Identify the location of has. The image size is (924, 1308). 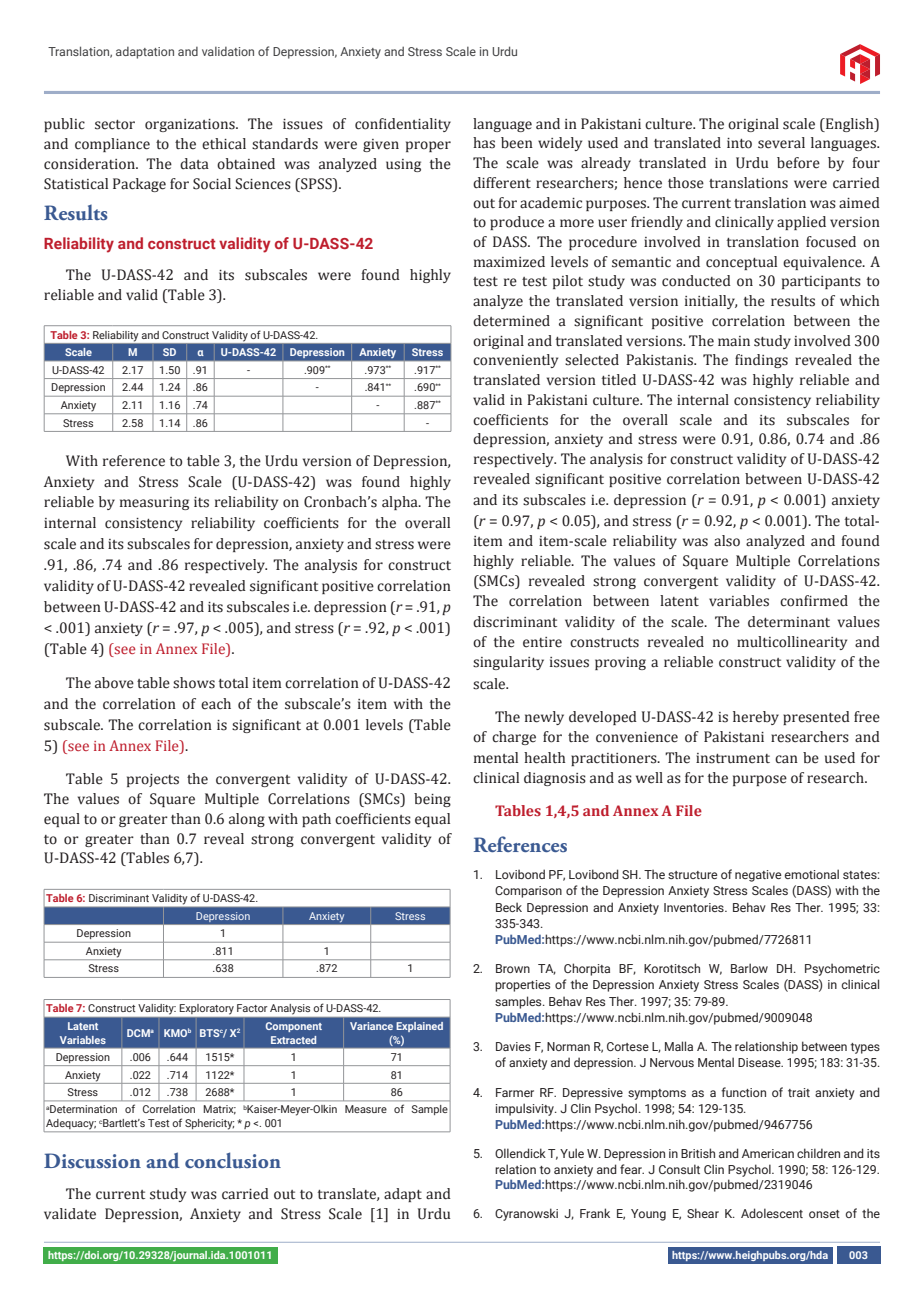
(484, 143).
